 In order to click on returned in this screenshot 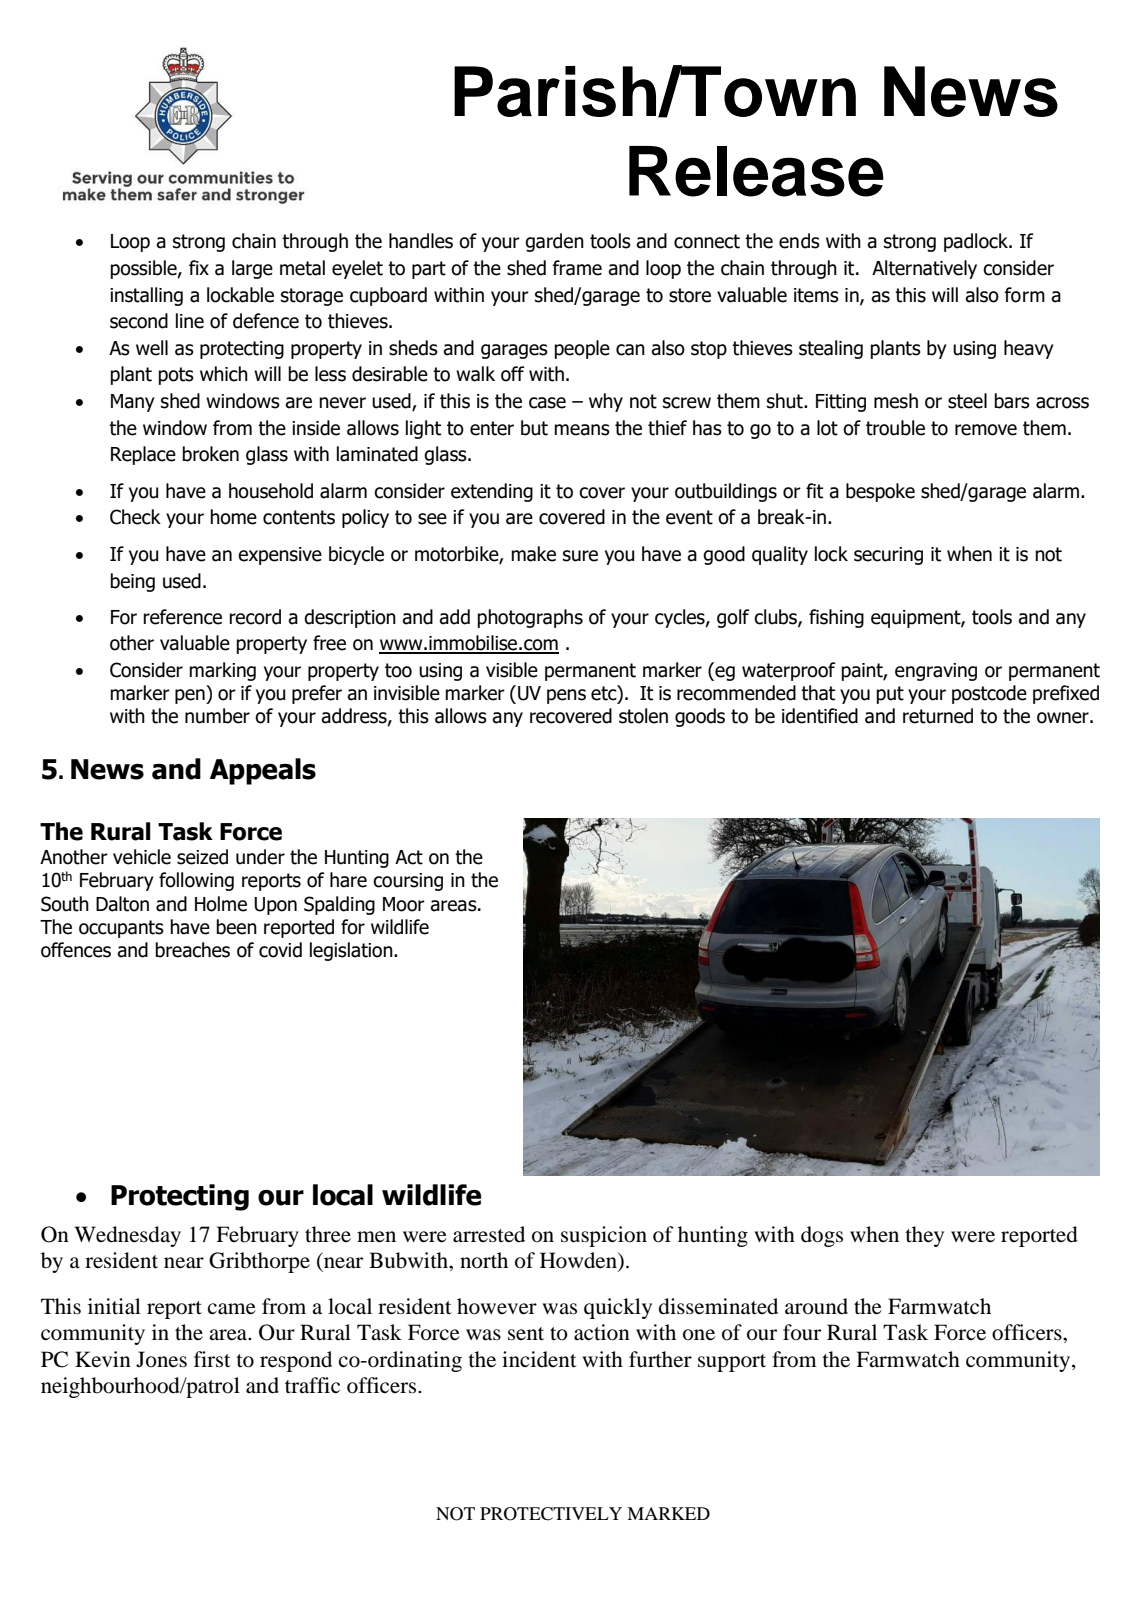, I will do `click(938, 716)`.
